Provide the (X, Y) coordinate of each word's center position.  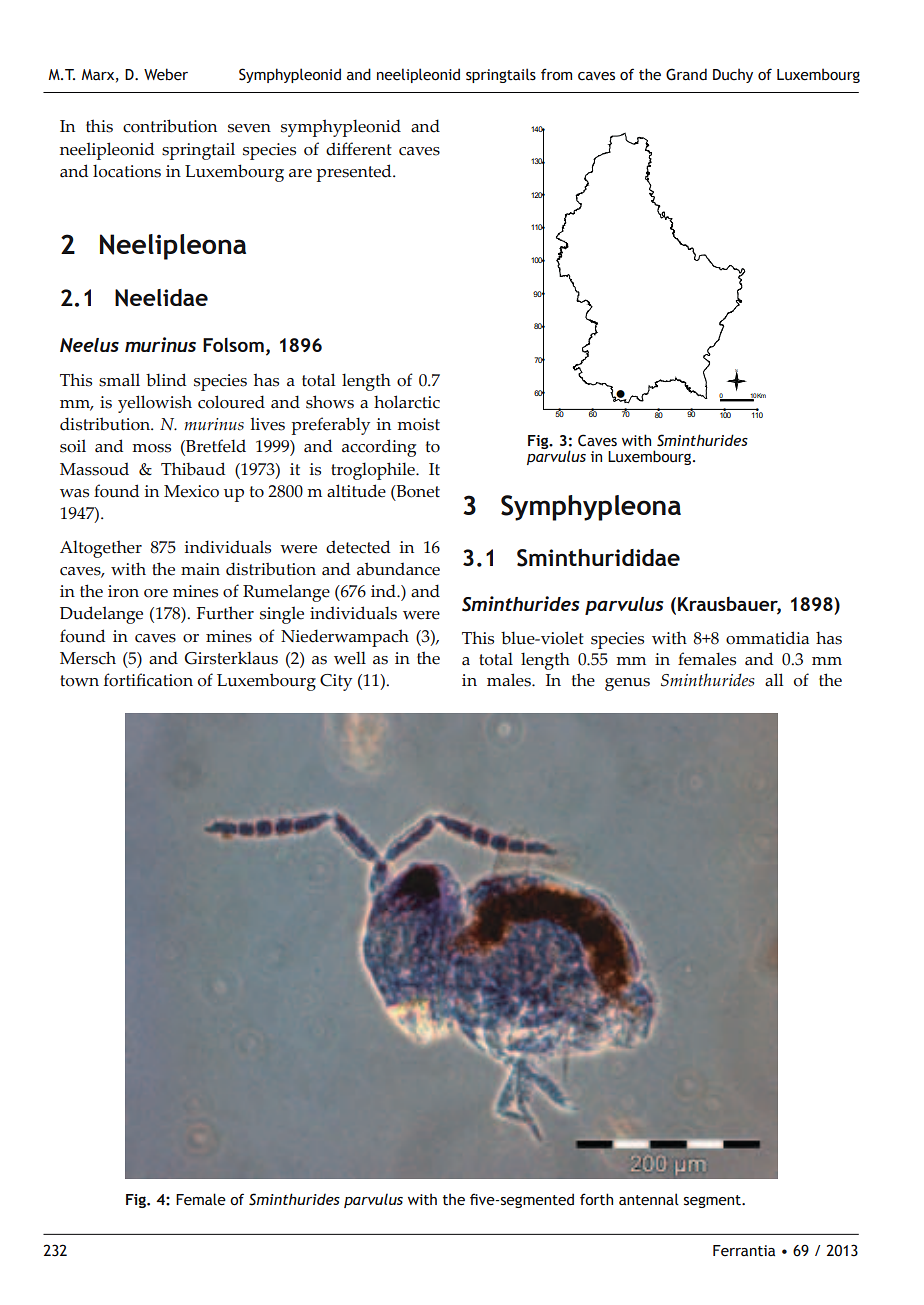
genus (627, 684)
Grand (686, 74)
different (359, 149)
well (350, 658)
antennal (649, 1199)
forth (596, 1199)
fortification (148, 680)
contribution (170, 126)
